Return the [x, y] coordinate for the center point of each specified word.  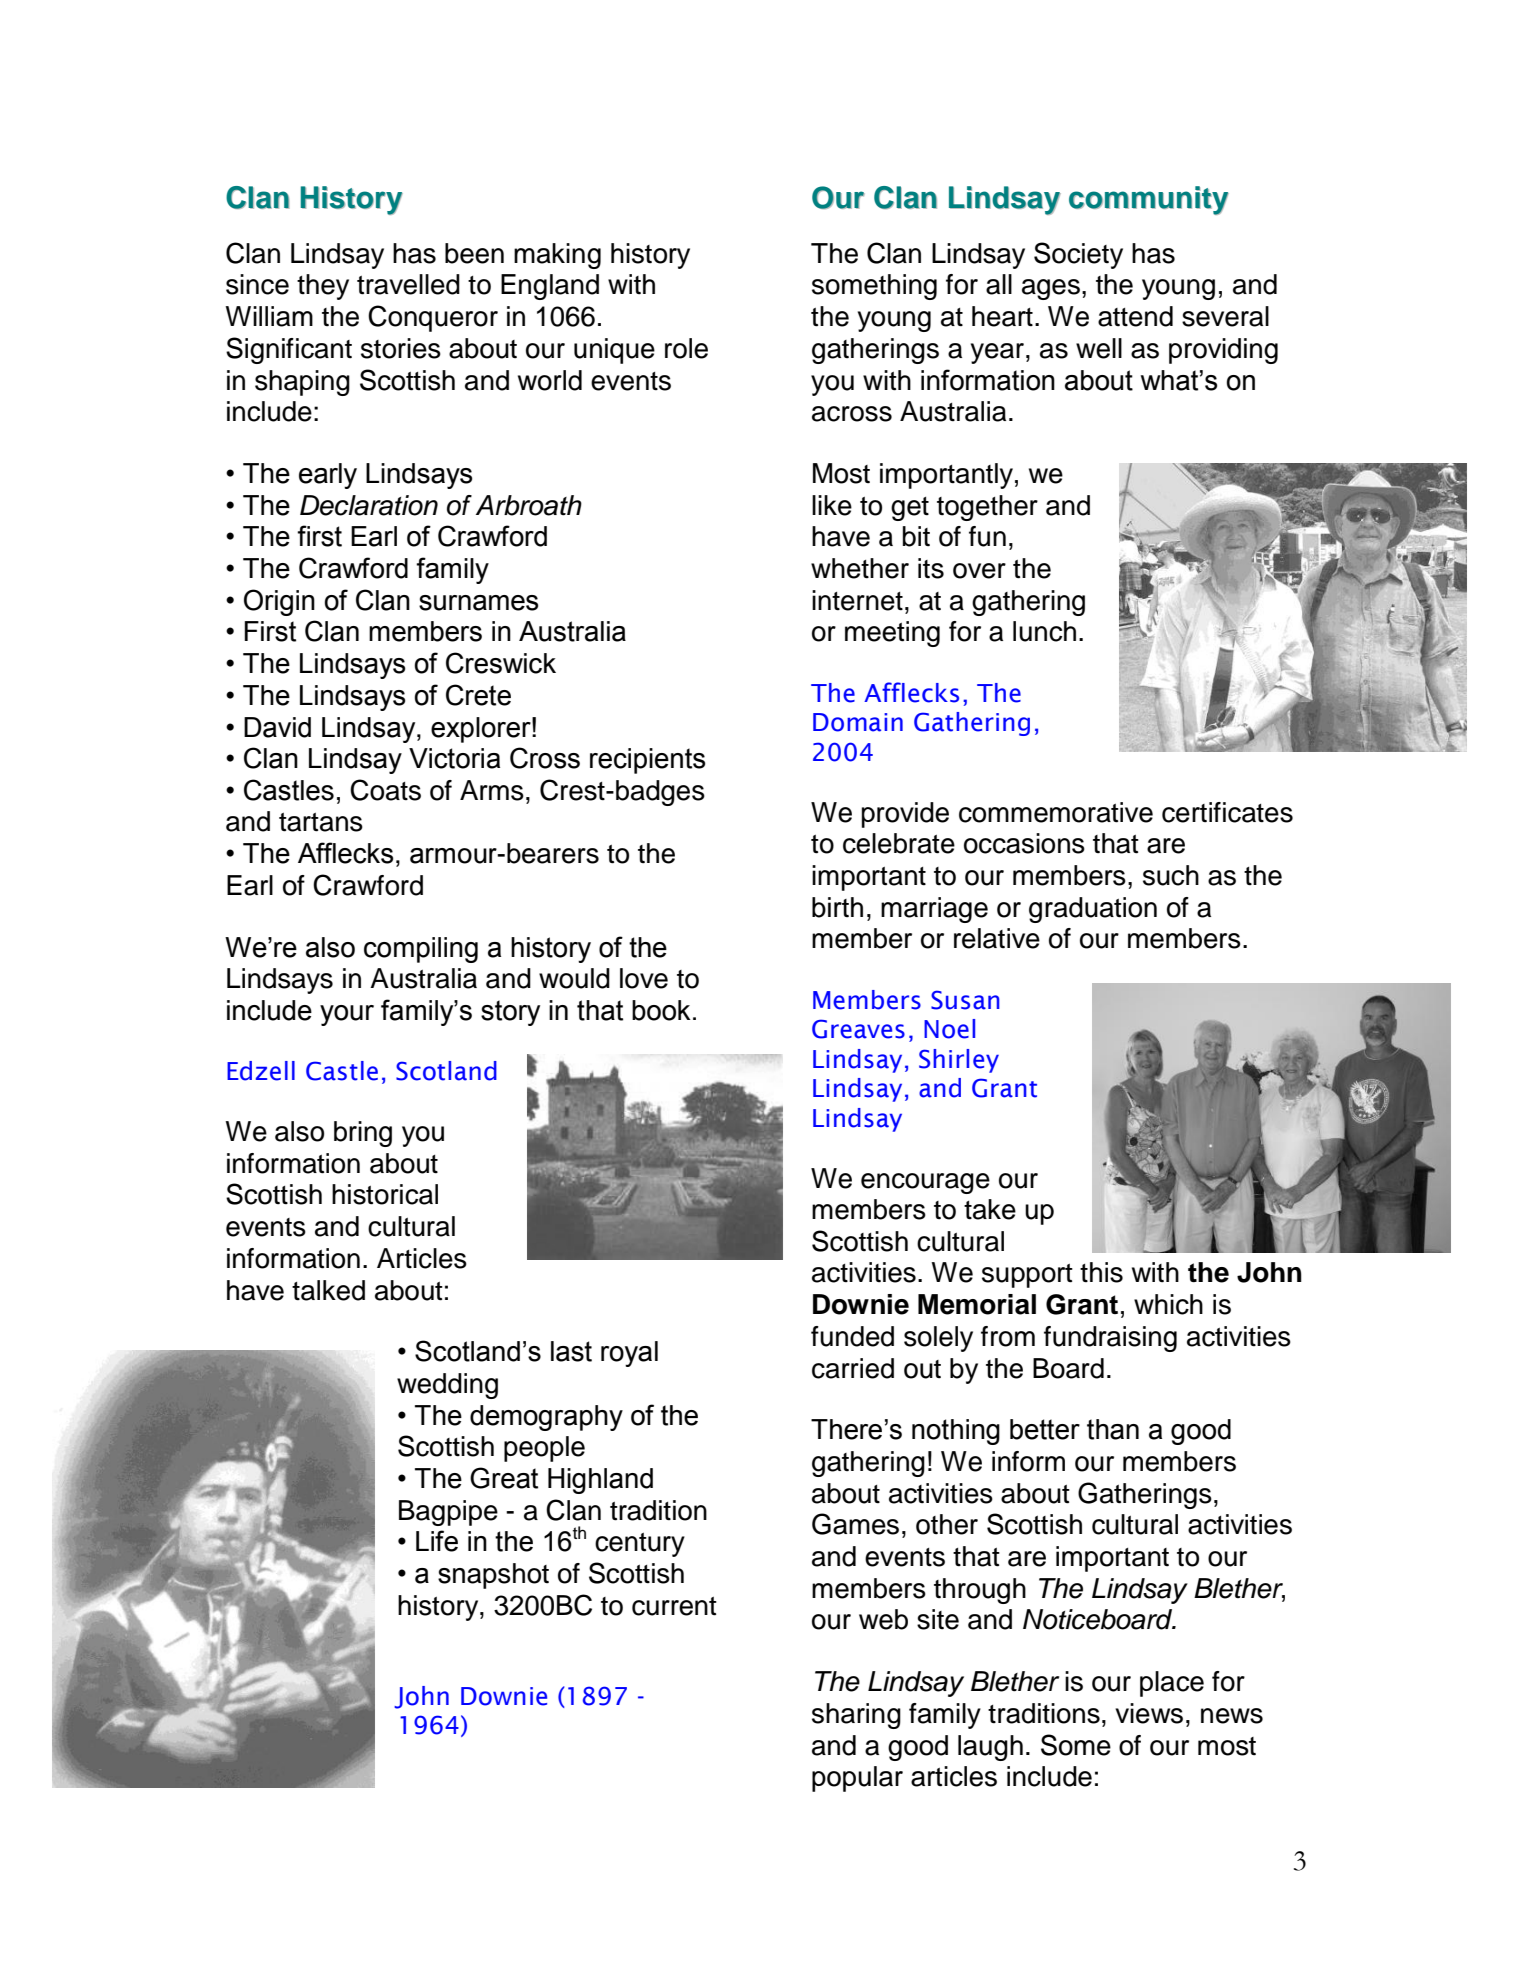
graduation [1093, 910]
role [686, 348]
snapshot [493, 1576]
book [661, 1010]
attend [1135, 316]
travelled [408, 284]
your [347, 1015]
